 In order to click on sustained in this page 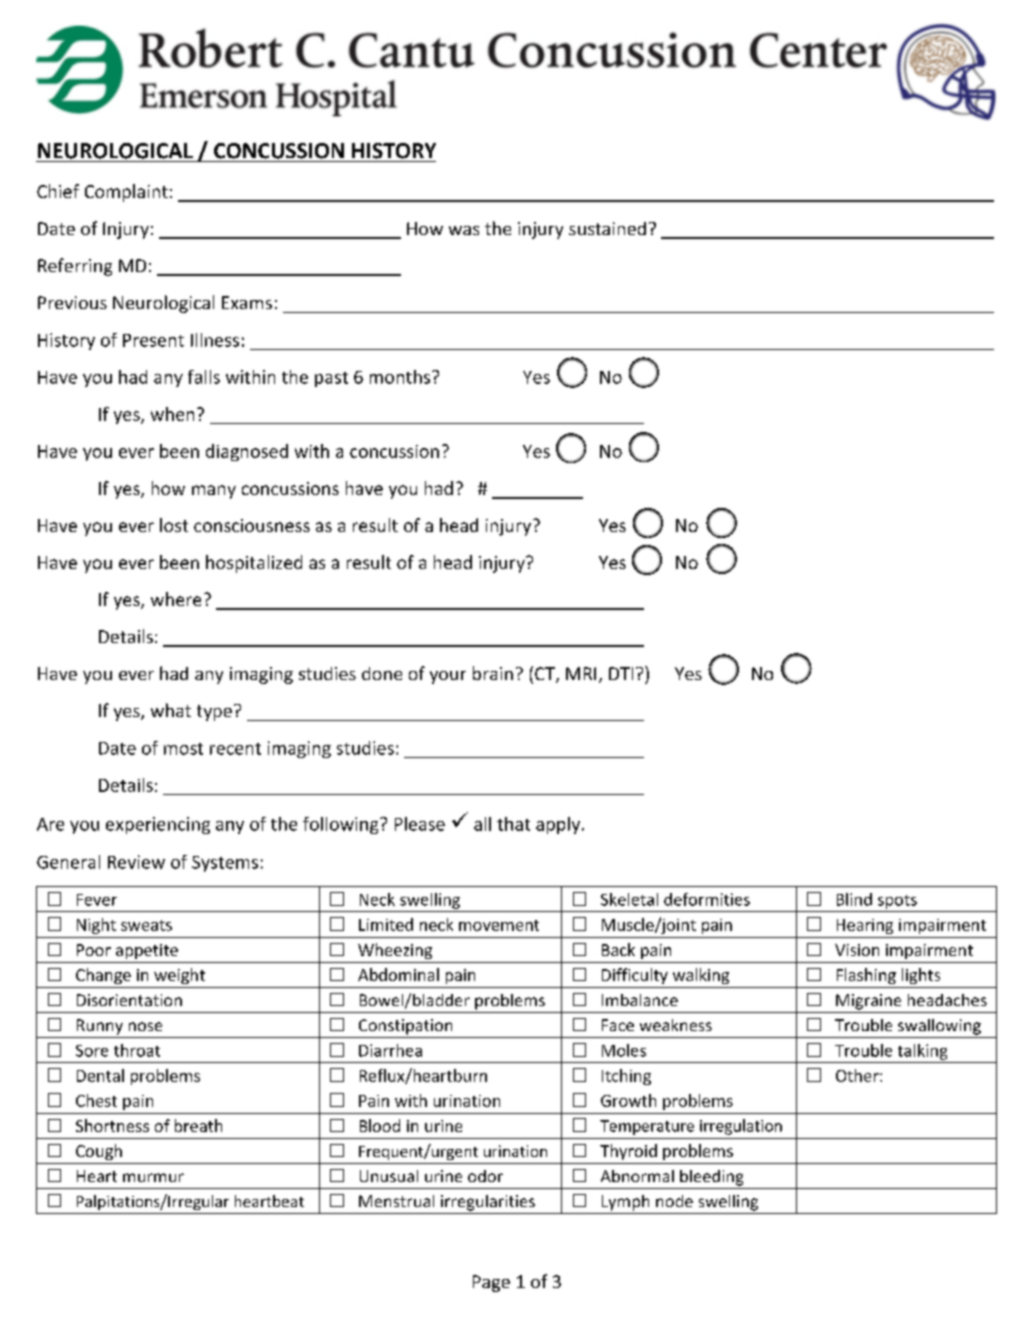, I will do `click(607, 228)`.
